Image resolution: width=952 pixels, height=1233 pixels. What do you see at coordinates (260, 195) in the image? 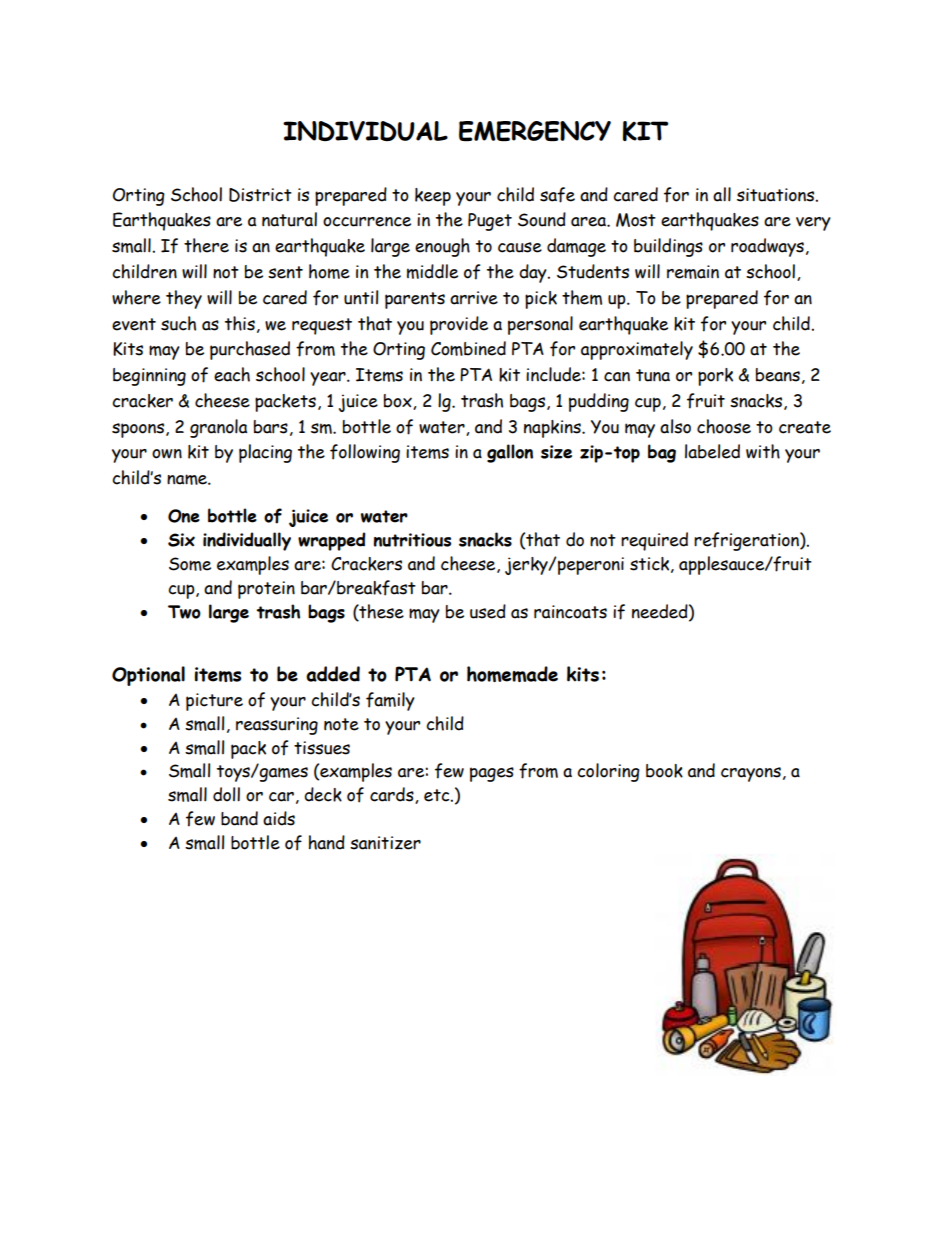
I see `District` at bounding box center [260, 195].
